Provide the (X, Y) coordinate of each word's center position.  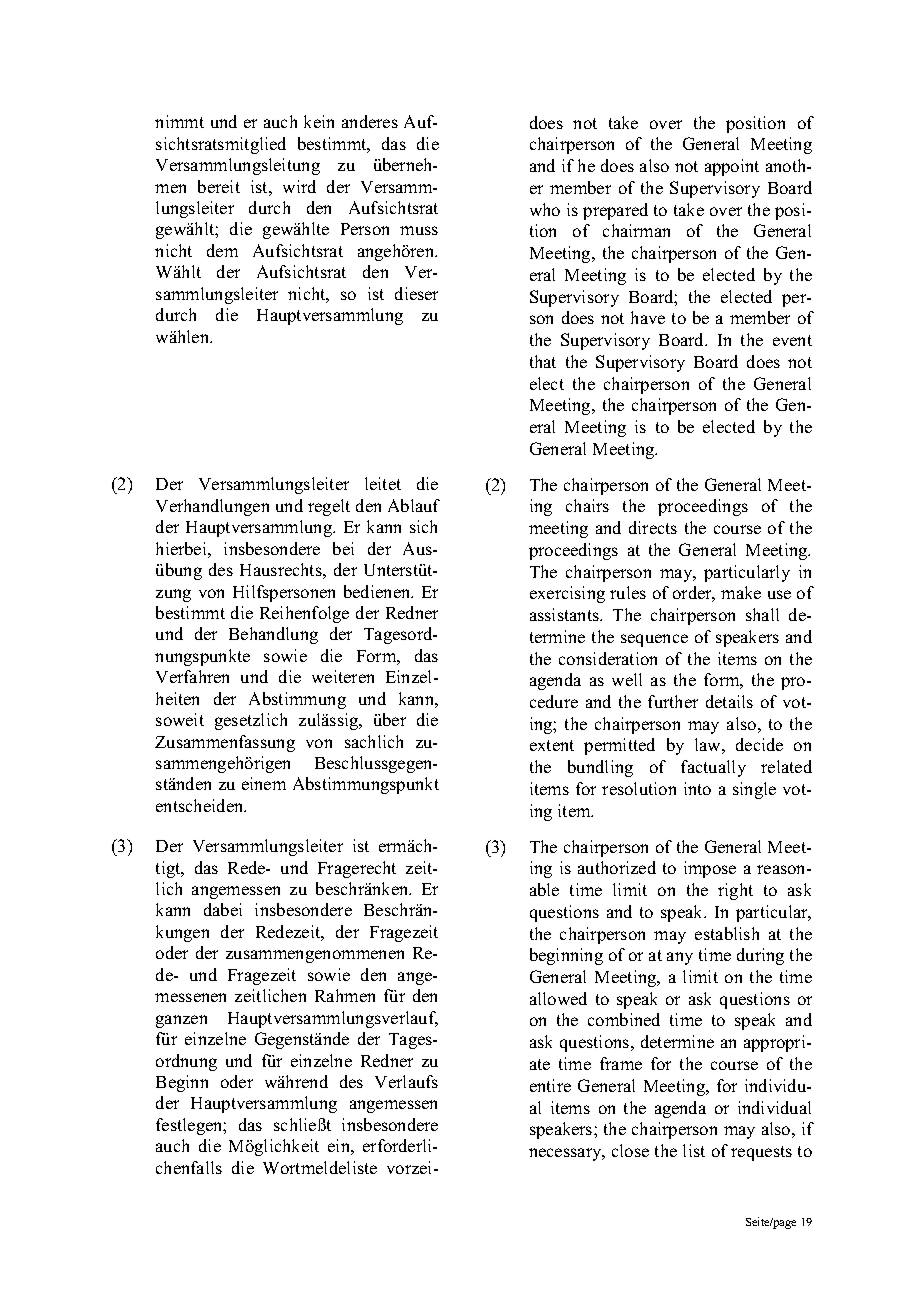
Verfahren (192, 676)
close (630, 1150)
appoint (732, 167)
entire (550, 1085)
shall (762, 614)
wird (299, 186)
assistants (565, 614)
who (545, 209)
